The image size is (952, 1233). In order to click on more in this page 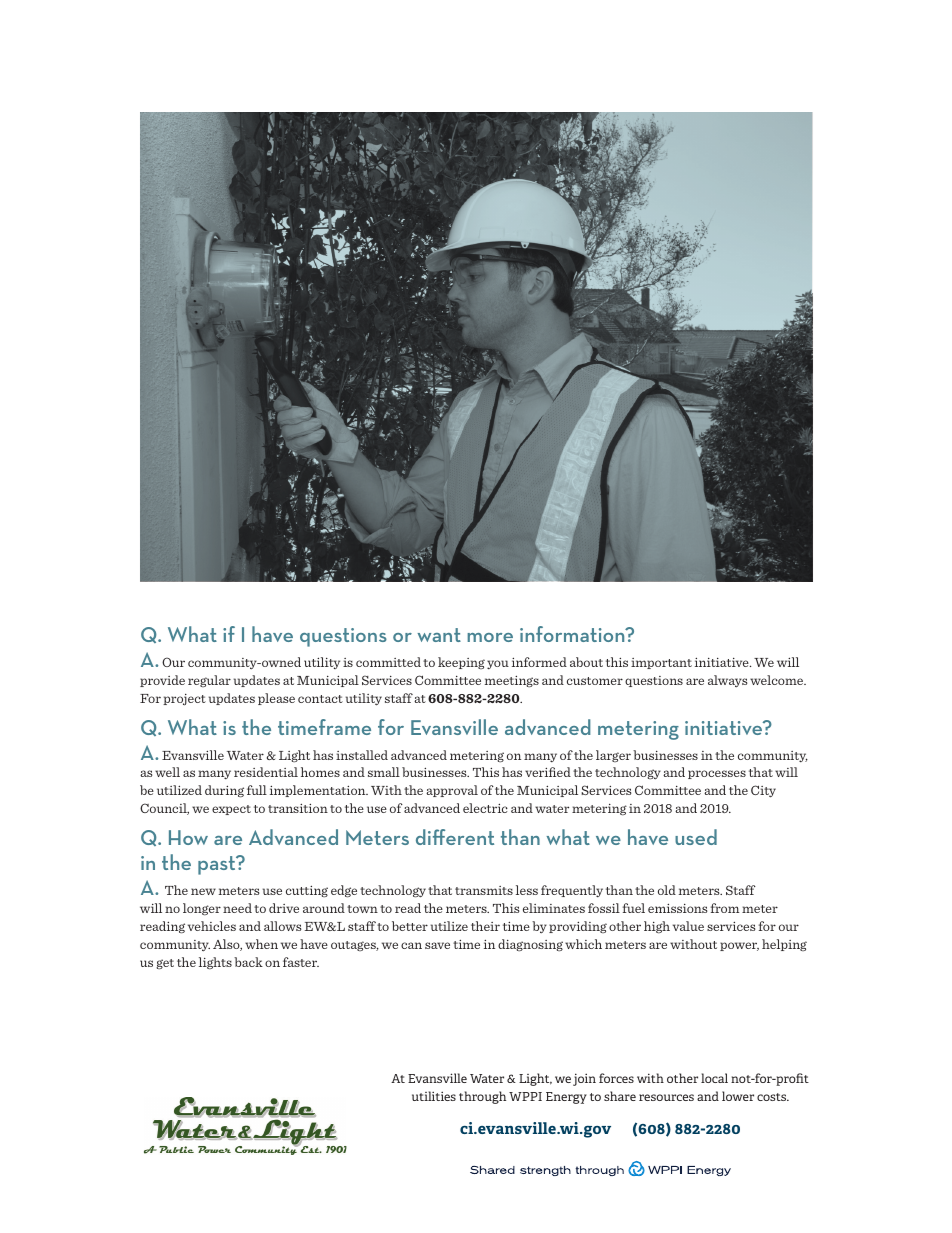, I will do `click(490, 637)`.
